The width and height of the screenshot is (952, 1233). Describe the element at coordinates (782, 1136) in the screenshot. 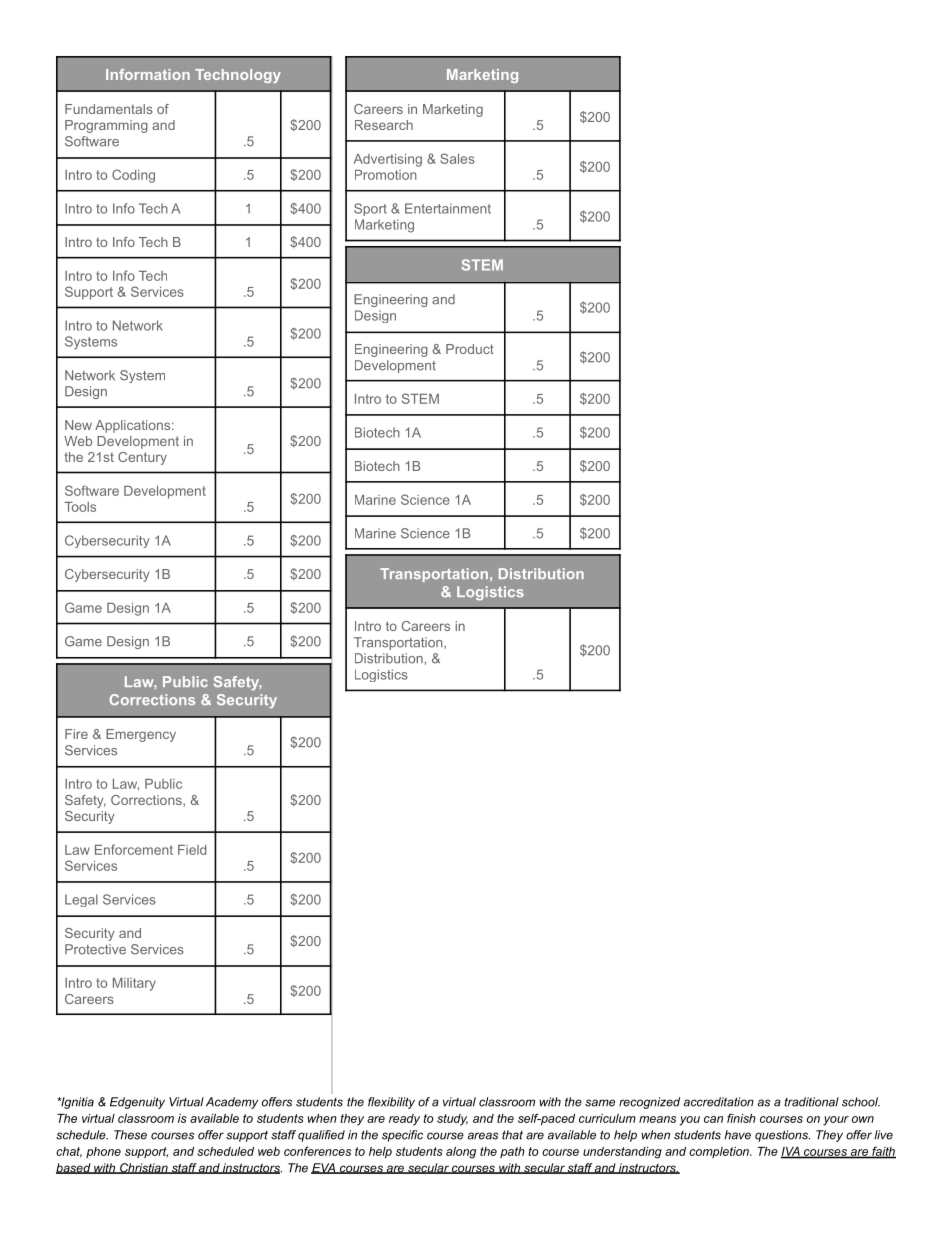

I see `questions` at that location.
